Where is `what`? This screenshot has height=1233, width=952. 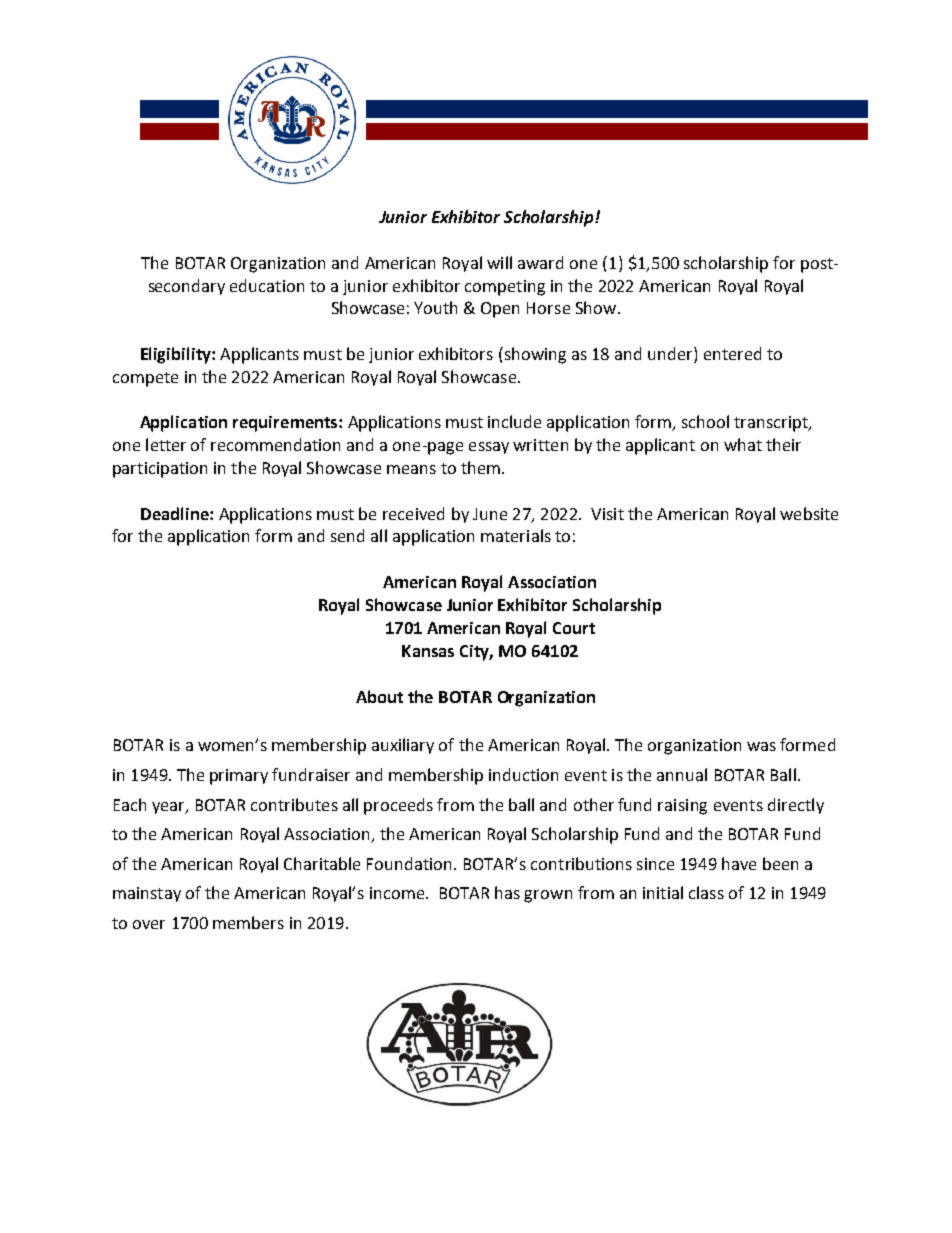 what is located at coordinates (743, 444).
